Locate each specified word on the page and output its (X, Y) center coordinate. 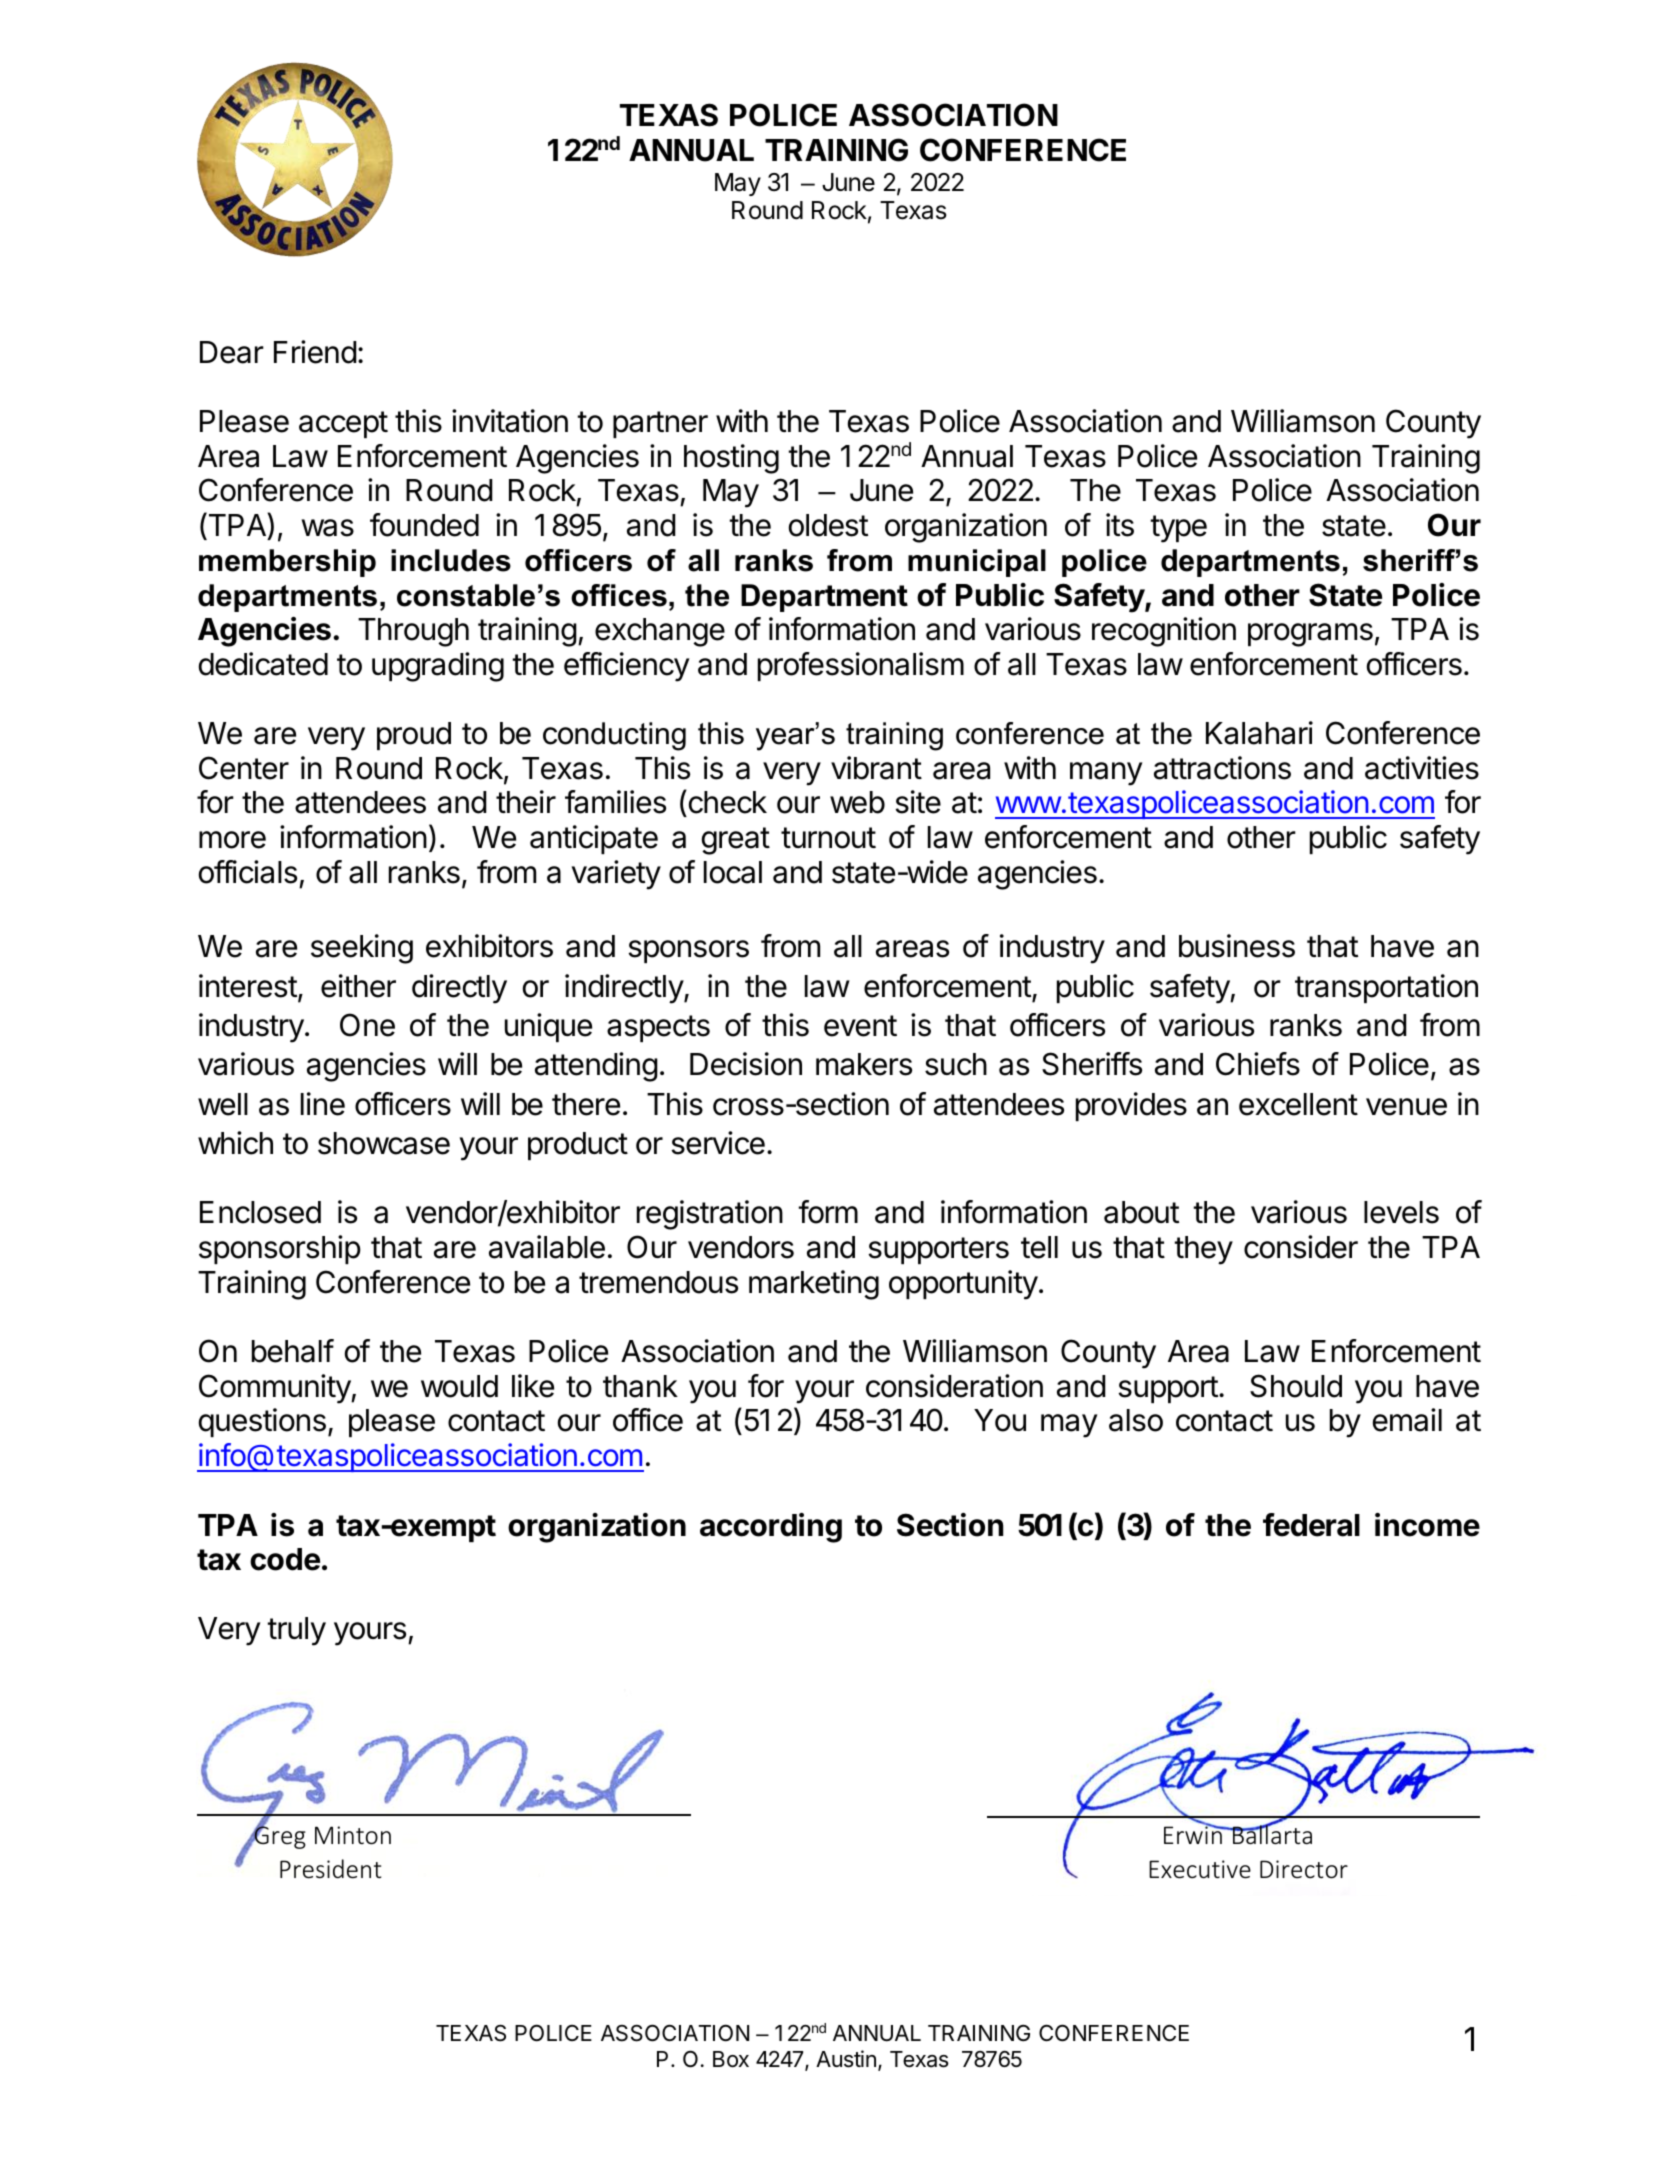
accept (343, 424)
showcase (384, 1143)
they (1203, 1250)
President (330, 1869)
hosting (731, 459)
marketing (814, 1285)
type (1178, 529)
